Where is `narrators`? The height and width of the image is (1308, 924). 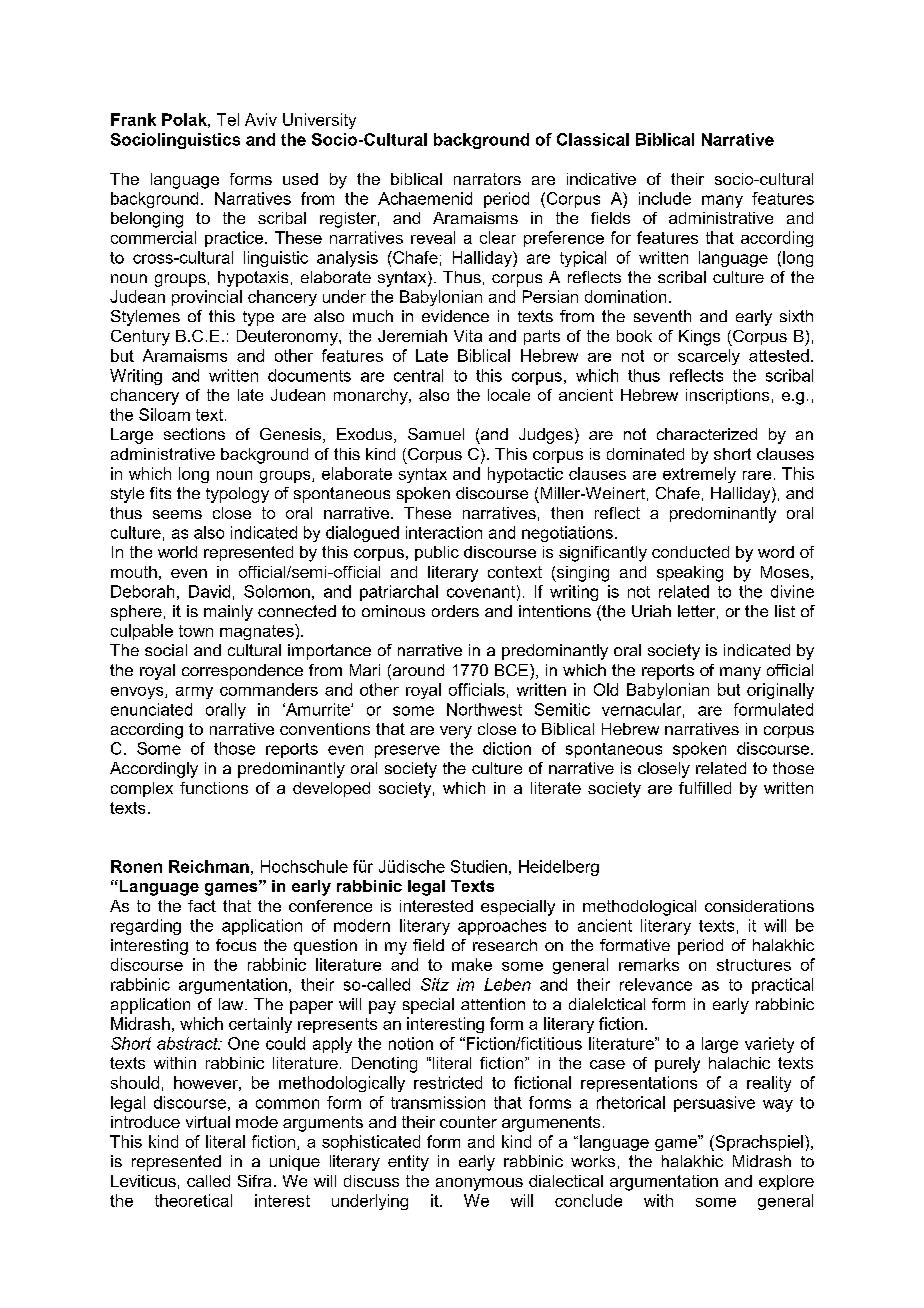 narrators is located at coordinates (487, 179).
